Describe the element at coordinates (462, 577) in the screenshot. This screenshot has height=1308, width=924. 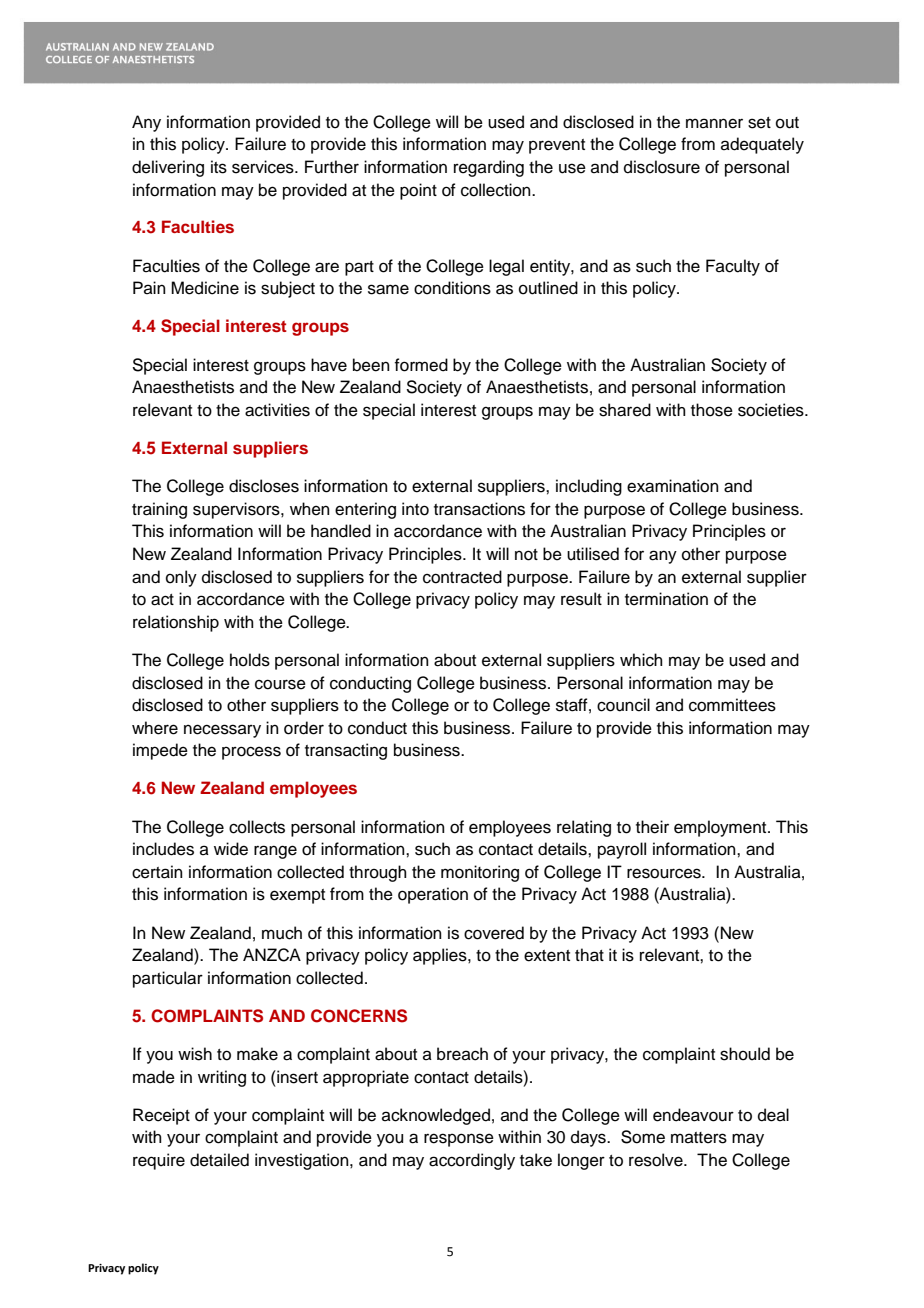
I see `contracted` at that location.
